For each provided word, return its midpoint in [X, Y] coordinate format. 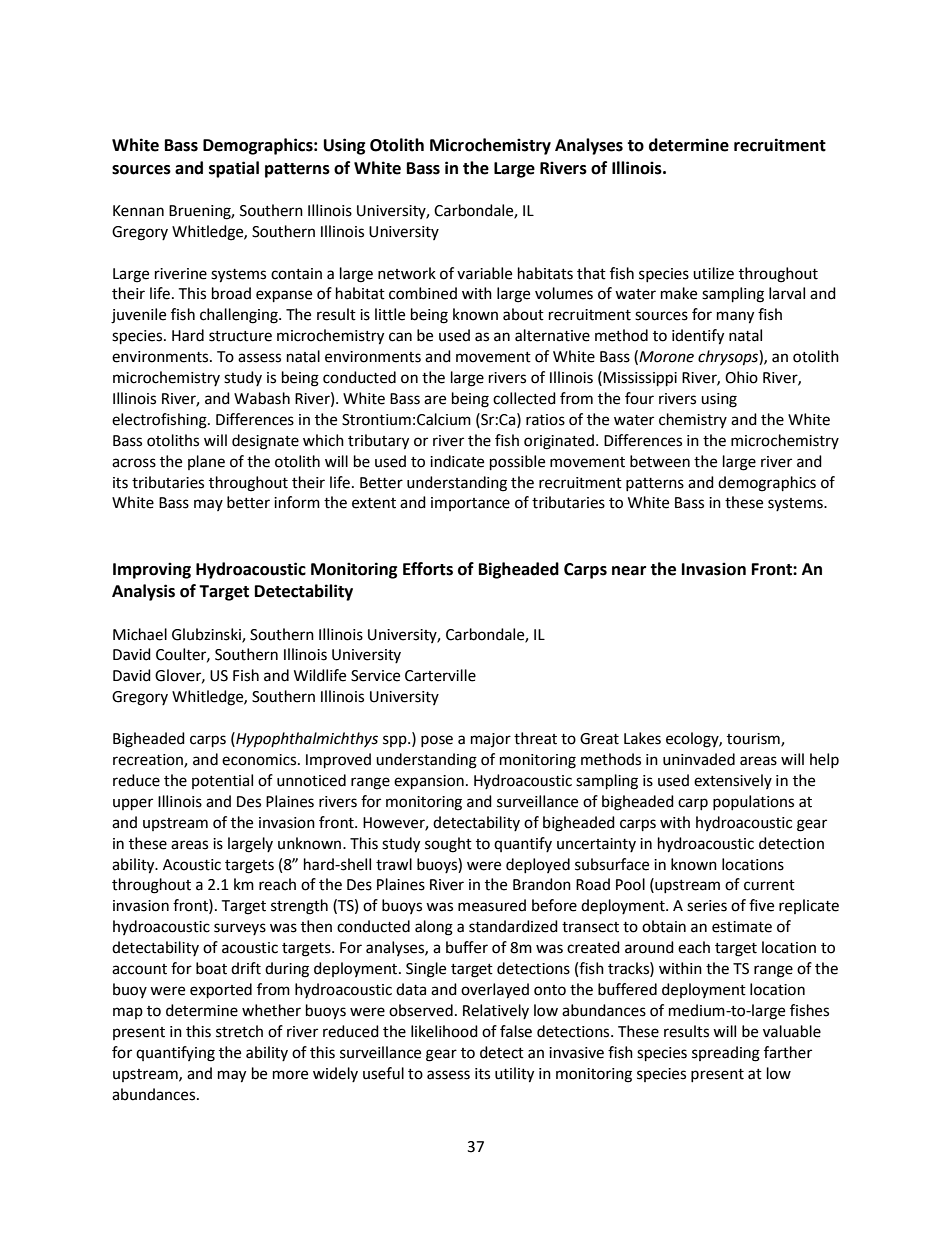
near [629, 571]
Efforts [428, 569]
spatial [234, 169]
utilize [713, 273]
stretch [239, 1031]
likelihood [444, 1031]
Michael [140, 634]
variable [484, 273]
